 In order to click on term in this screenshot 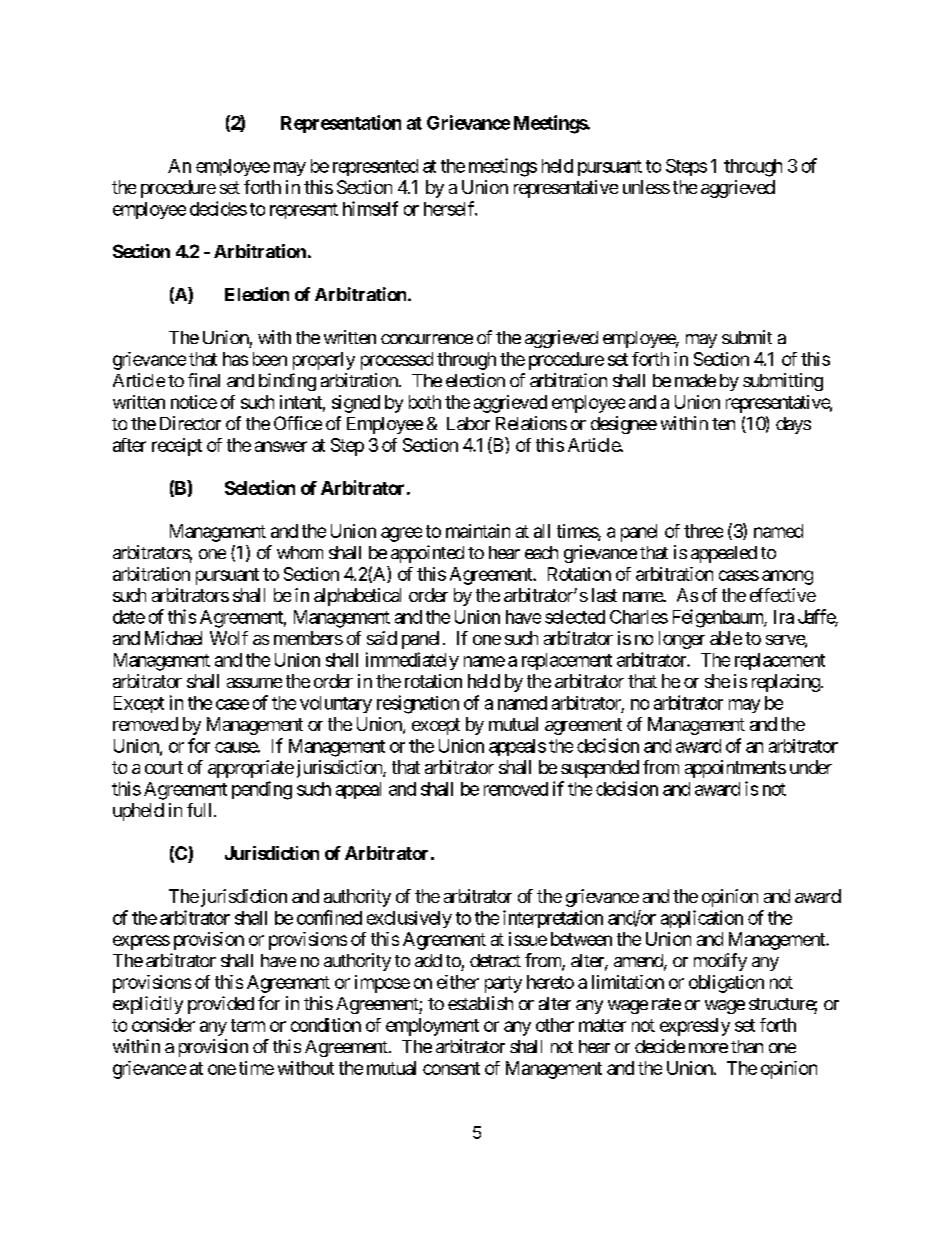, I will do `click(248, 1025)`.
